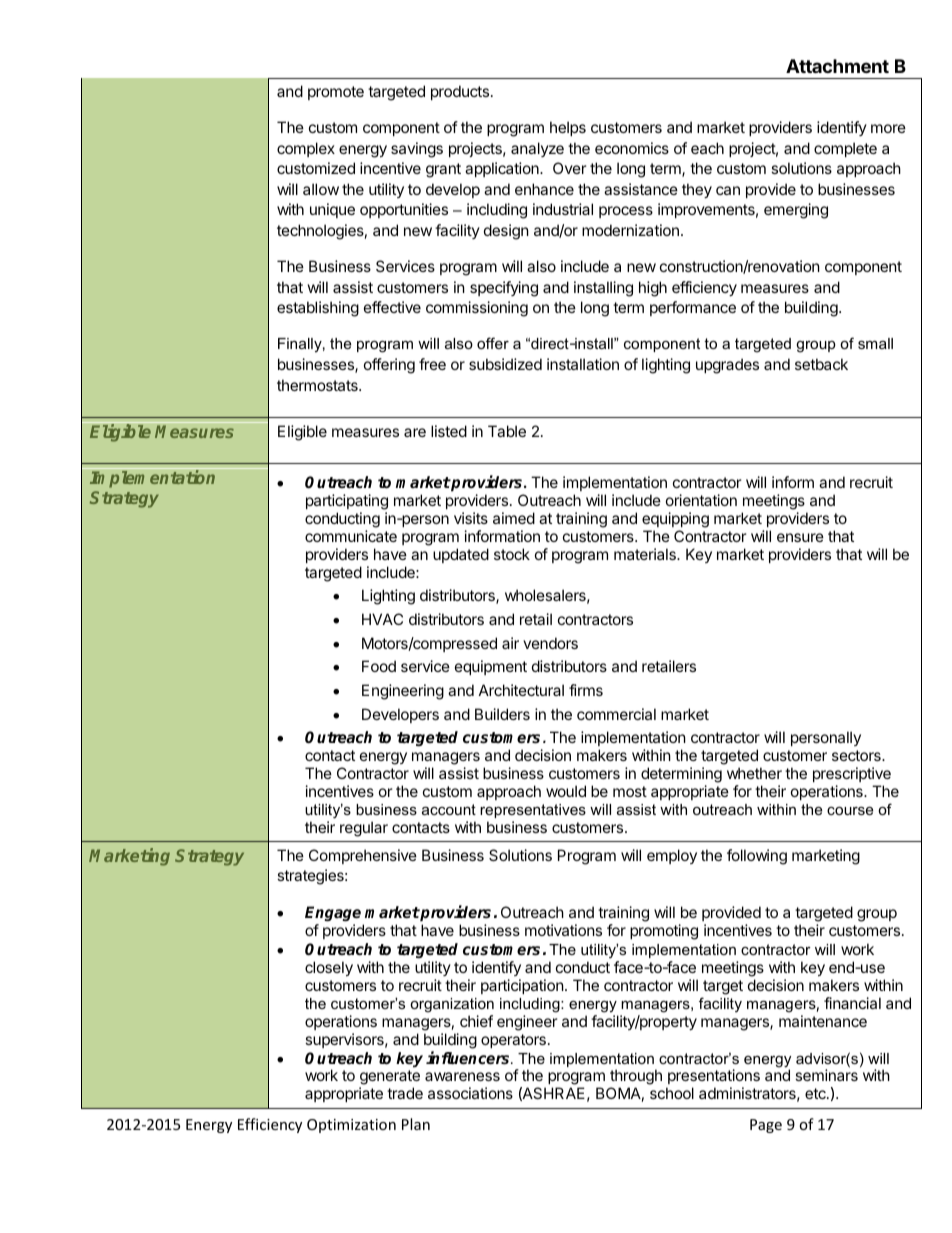 The image size is (952, 1233). I want to click on setback, so click(821, 364).
